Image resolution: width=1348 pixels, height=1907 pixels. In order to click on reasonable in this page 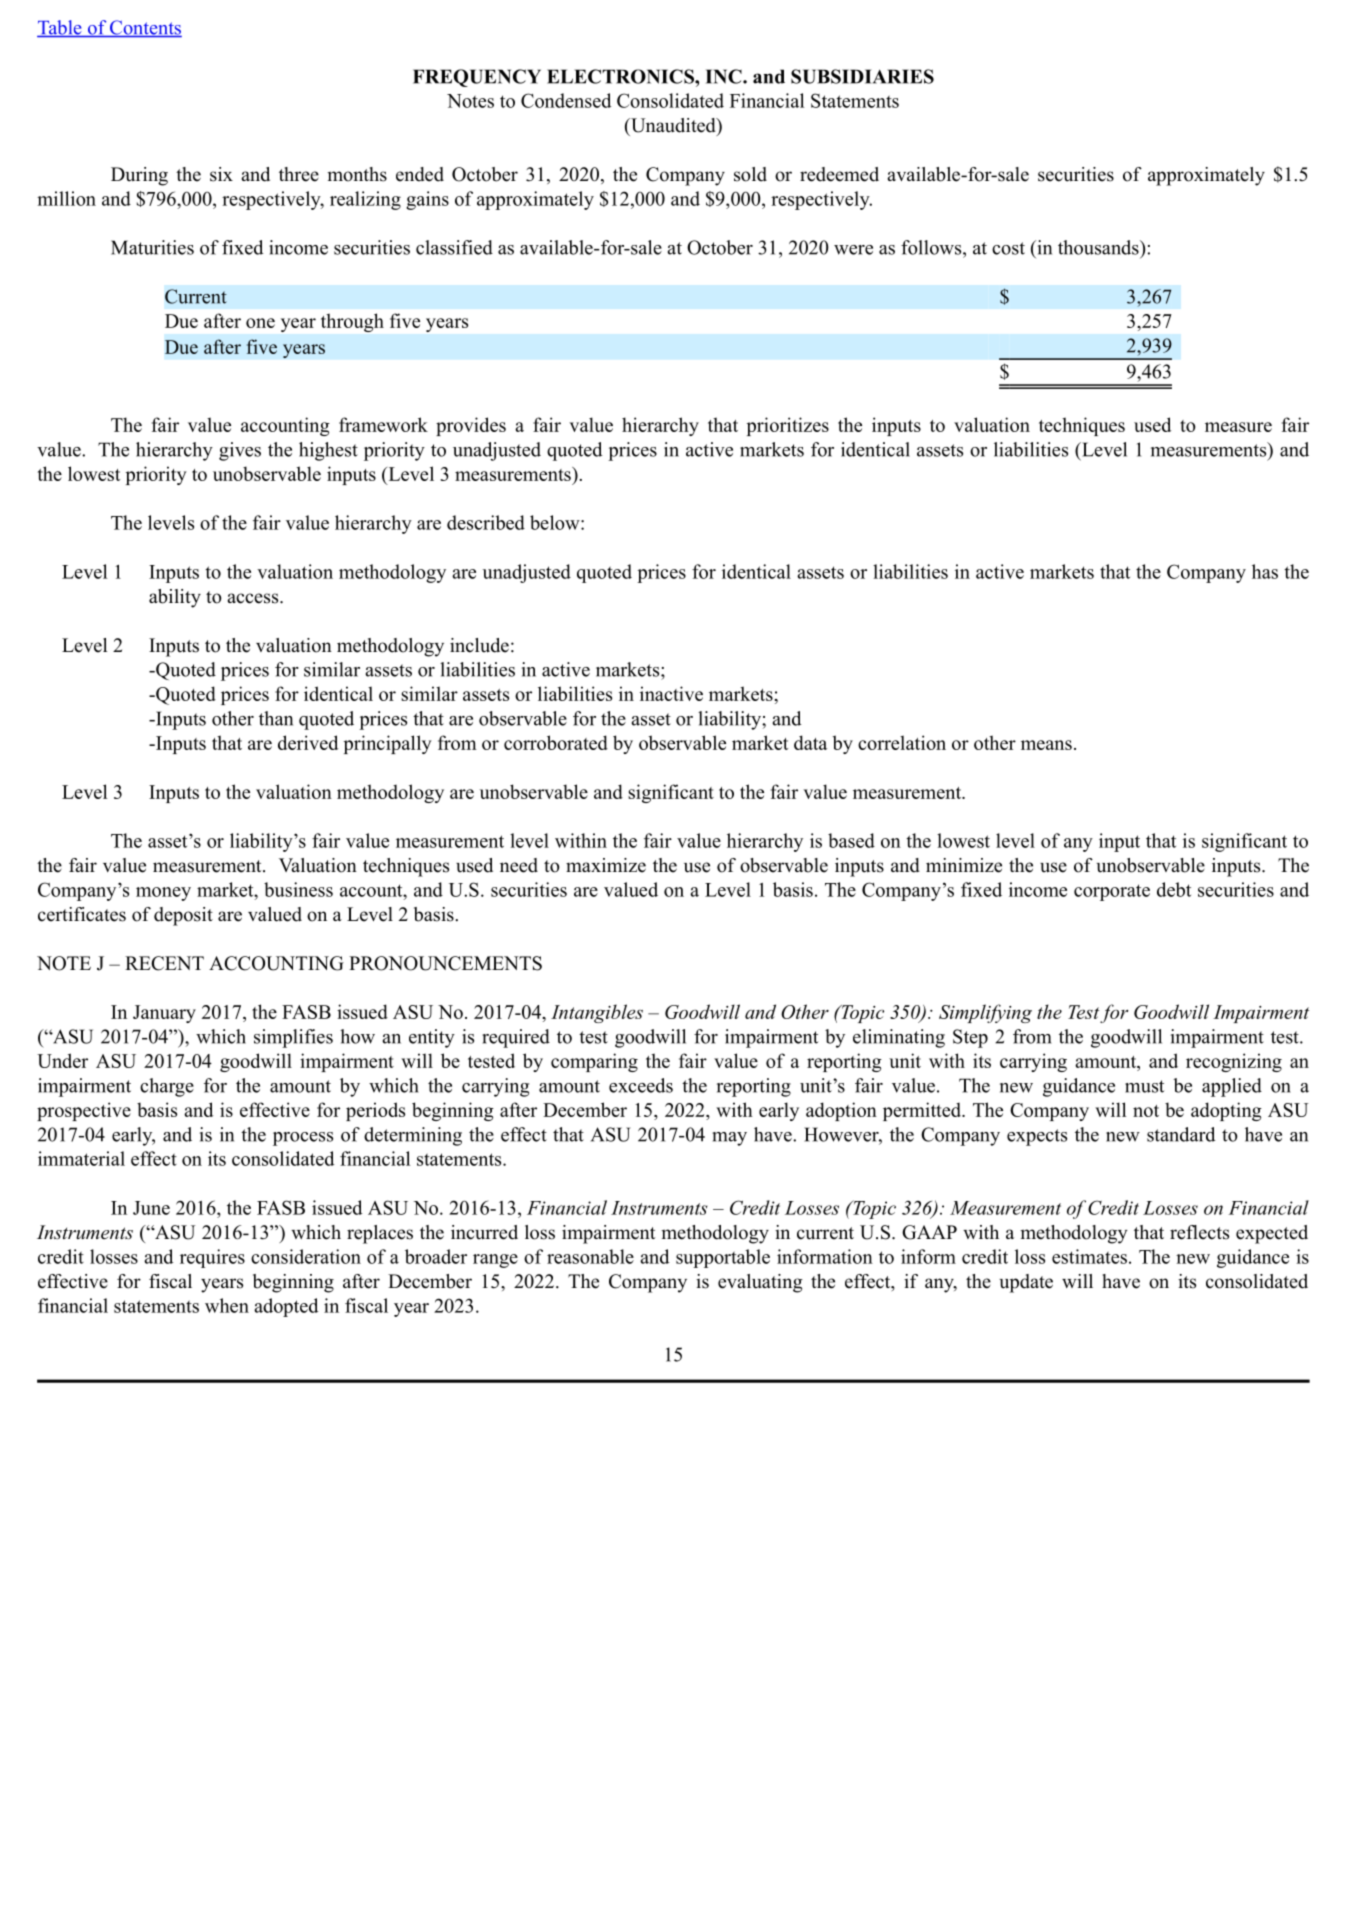, I will do `click(590, 1256)`.
